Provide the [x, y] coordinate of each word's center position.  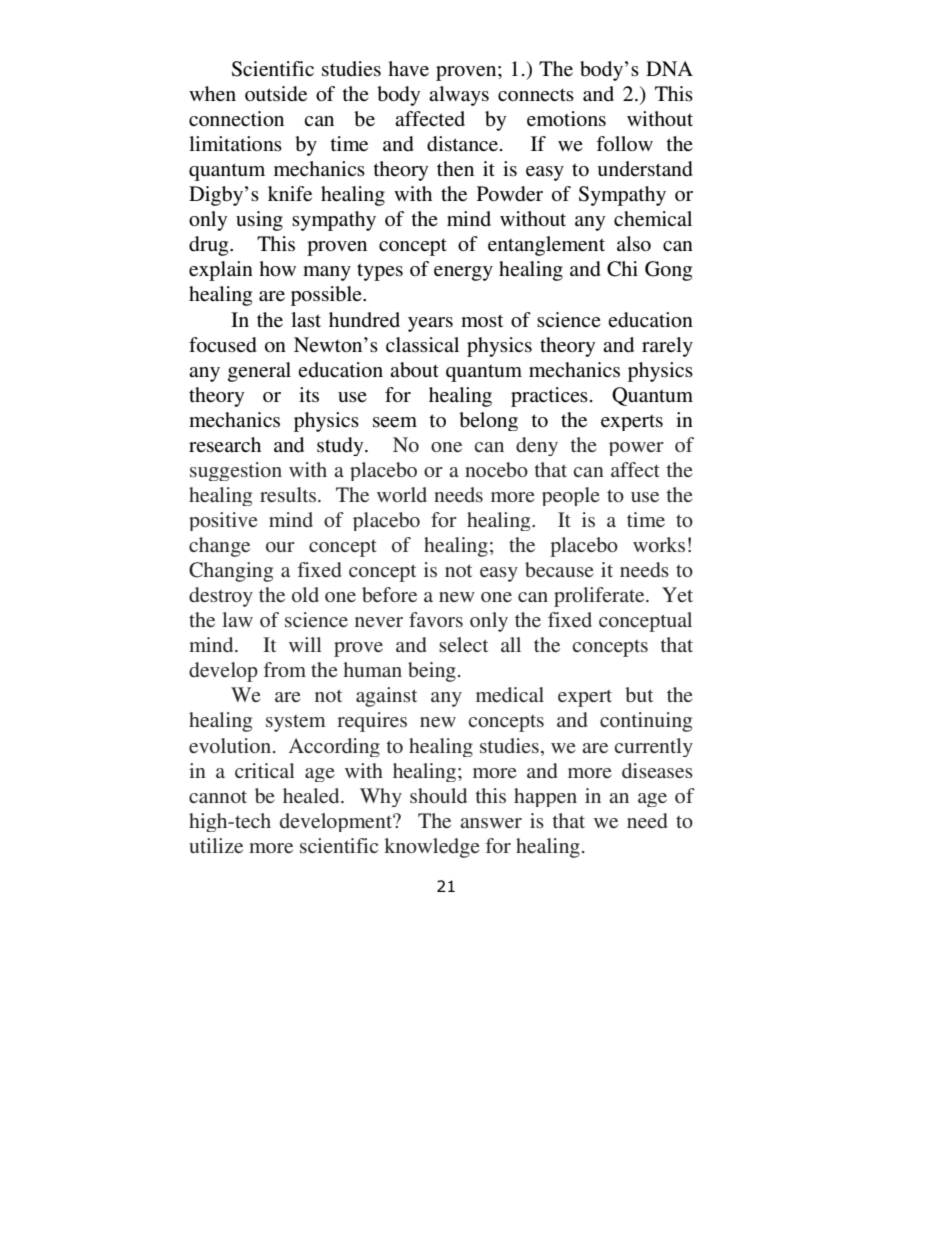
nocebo [496, 469]
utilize [216, 845]
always [459, 96]
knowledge [431, 848]
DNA [669, 68]
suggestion [236, 471]
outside [276, 94]
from [285, 669]
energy [463, 273]
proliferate [600, 597]
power [636, 449]
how [277, 268]
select [463, 644]
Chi [622, 269]
